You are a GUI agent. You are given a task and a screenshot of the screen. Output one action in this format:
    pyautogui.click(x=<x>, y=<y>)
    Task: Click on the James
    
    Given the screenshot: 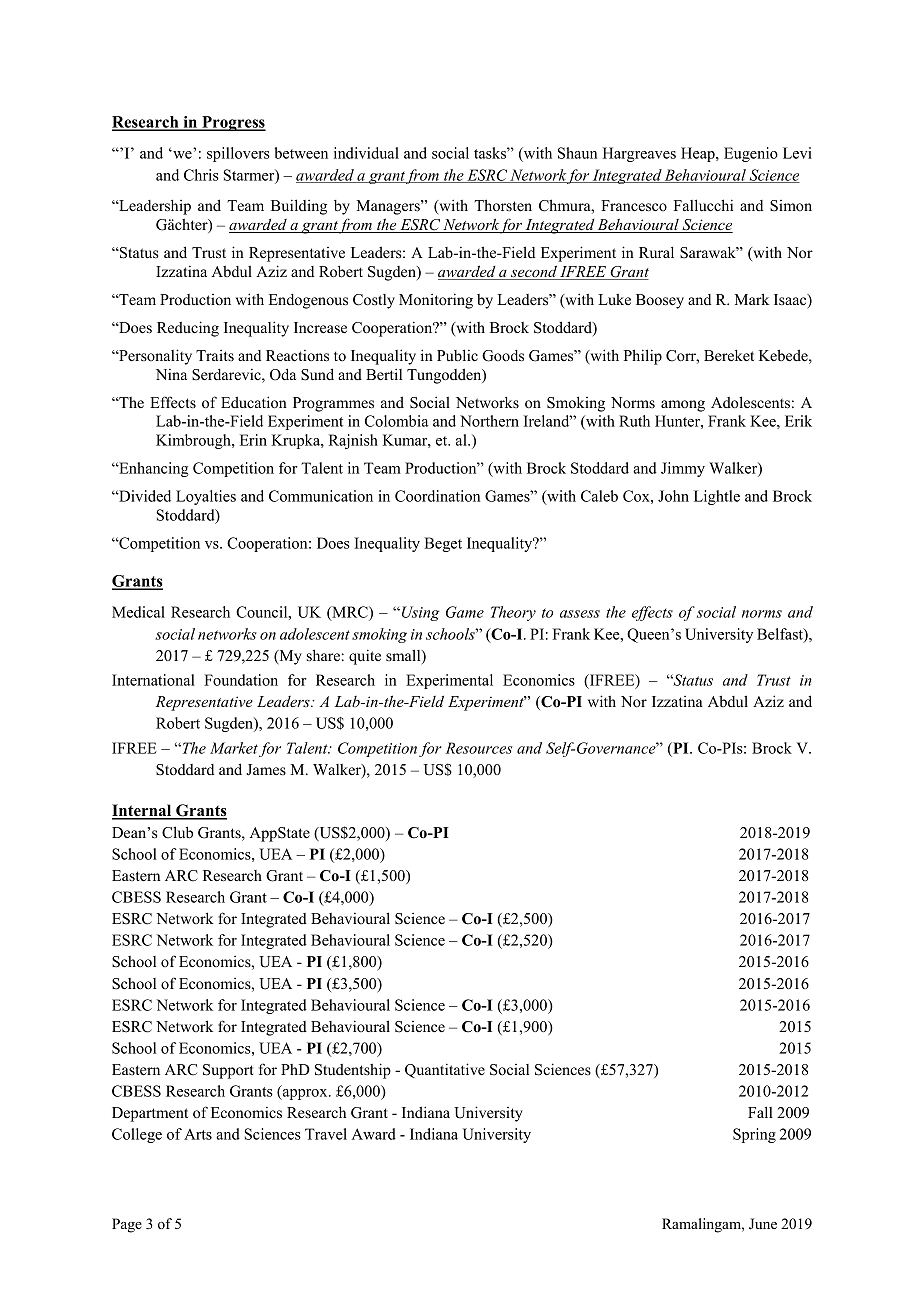 What is the action you would take?
    pyautogui.click(x=266, y=770)
